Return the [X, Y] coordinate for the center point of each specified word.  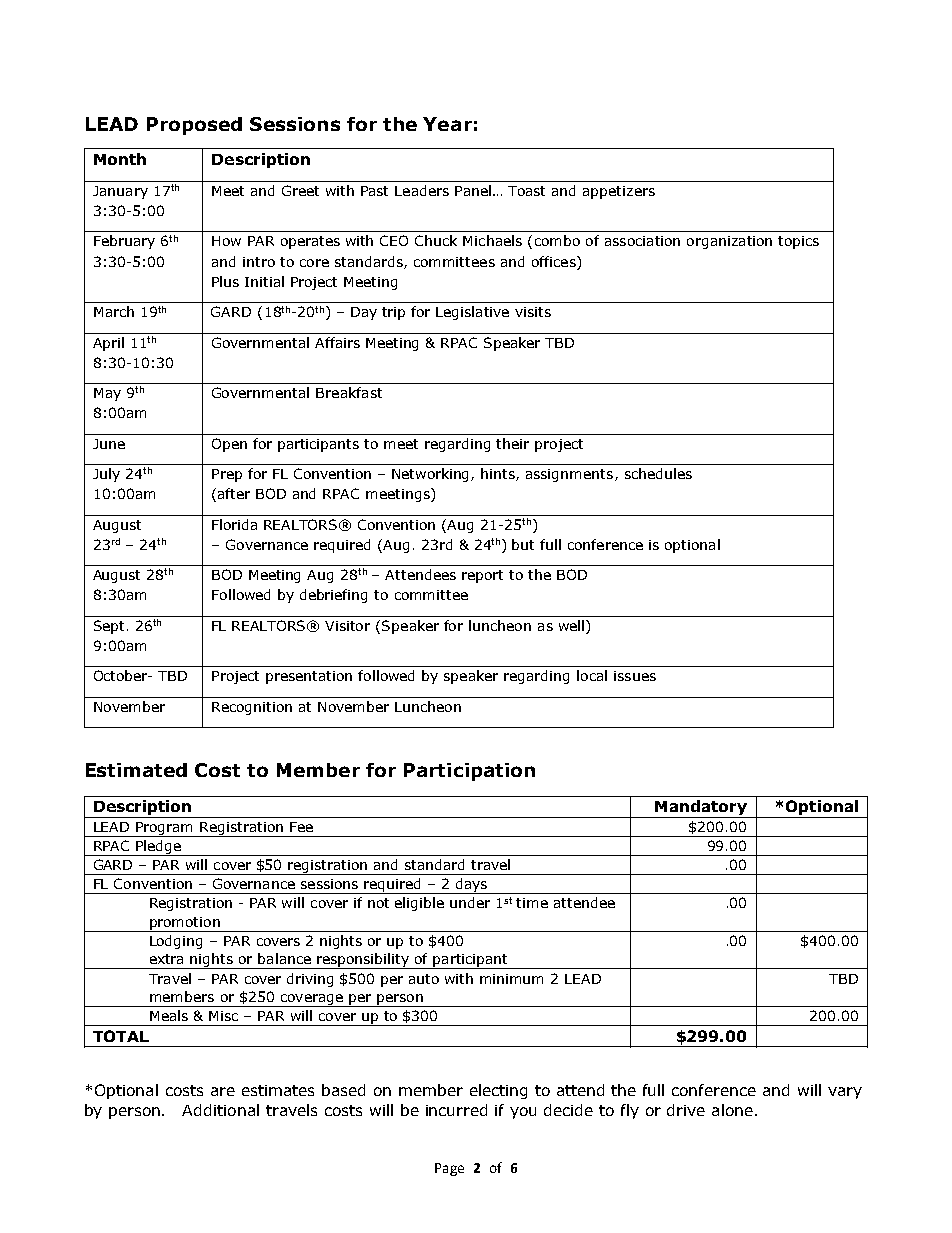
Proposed [194, 126]
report [482, 576]
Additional [220, 1110]
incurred [456, 1110]
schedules [658, 473]
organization [729, 242]
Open [229, 445]
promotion [185, 924]
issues [635, 676]
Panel [473, 190]
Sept [109, 627]
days [472, 886]
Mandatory [701, 809]
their [512, 443]
